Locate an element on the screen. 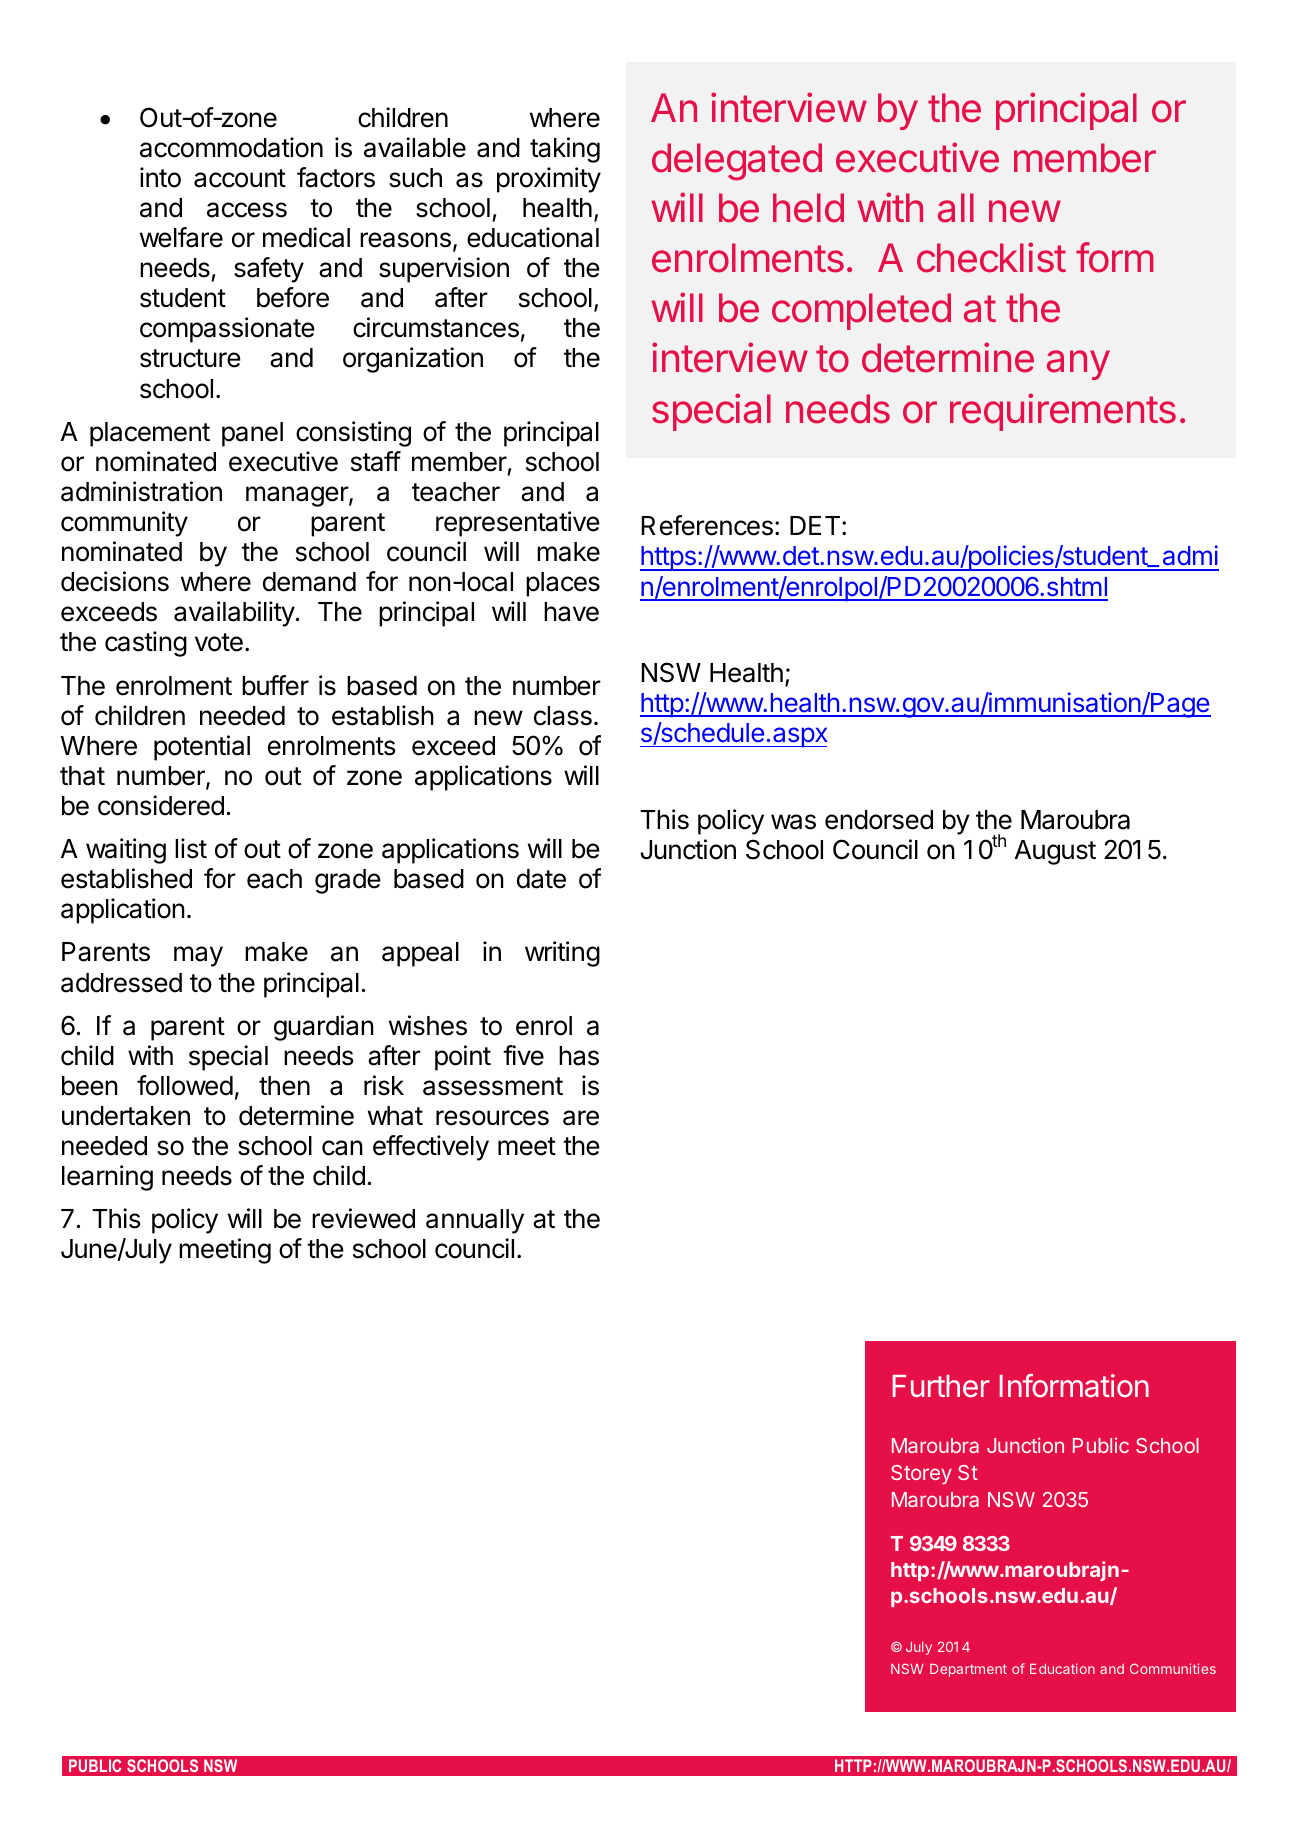 Image resolution: width=1298 pixels, height=1836 pixels. account is located at coordinates (240, 178).
